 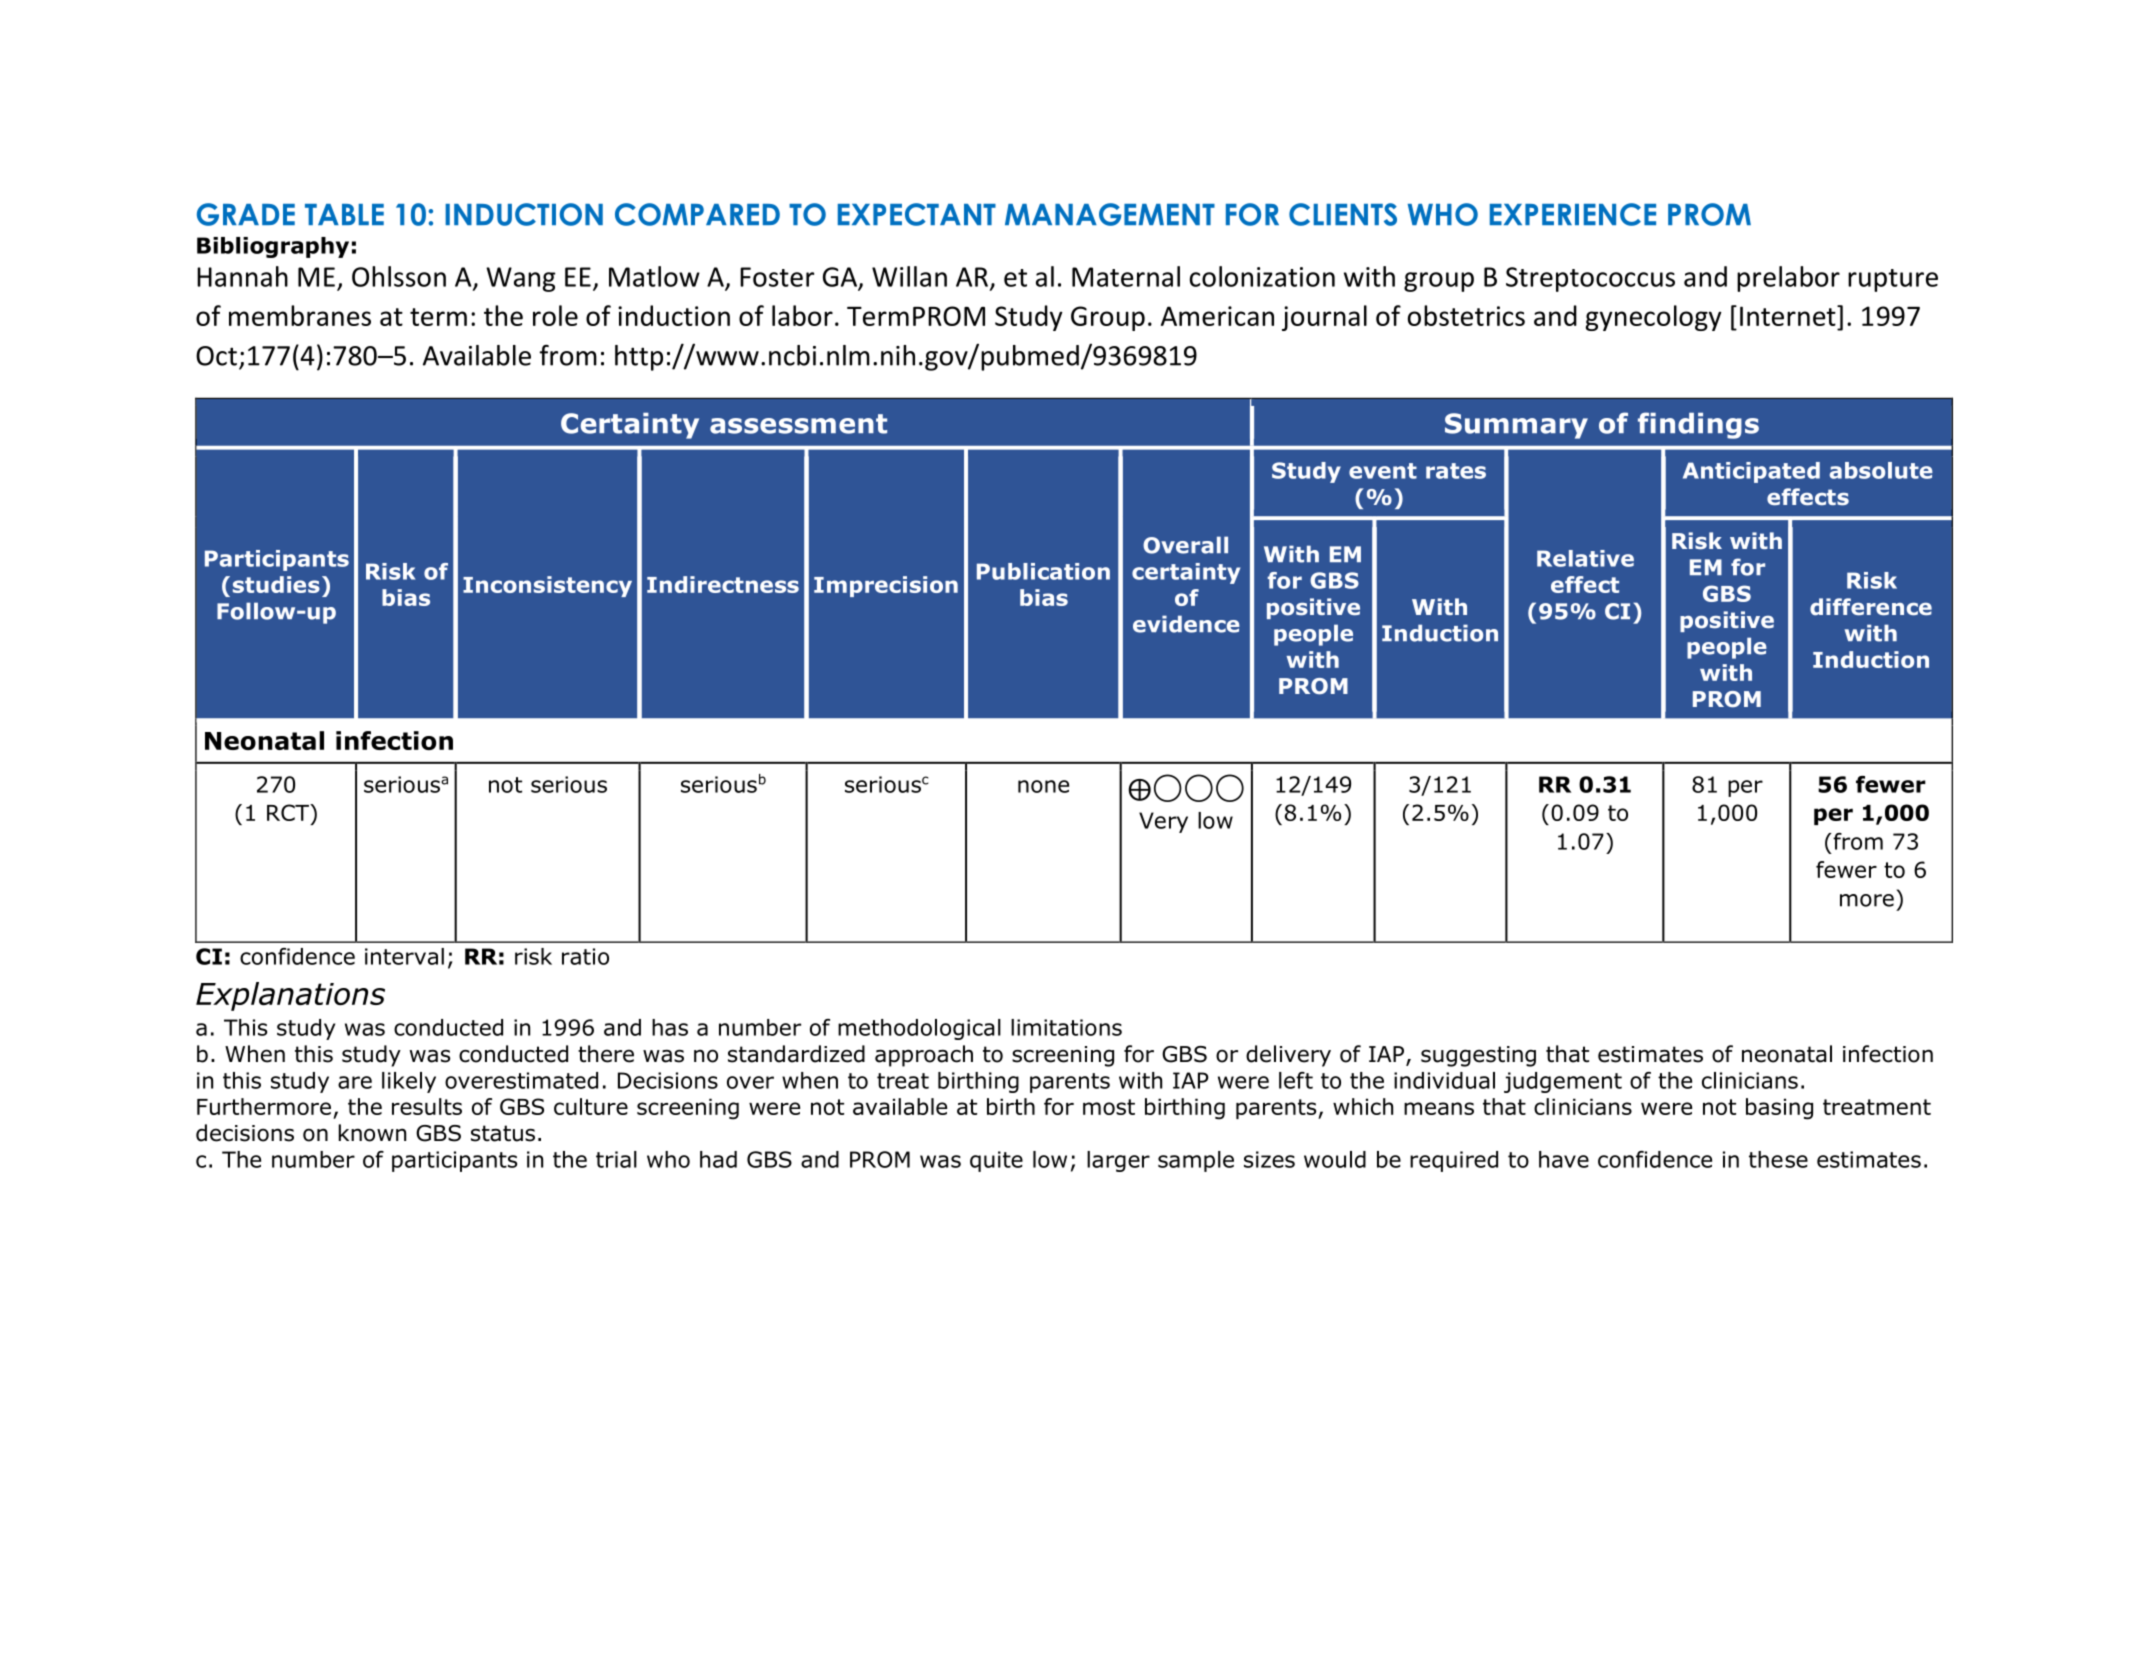 I want to click on suggesting, so click(x=1478, y=1056).
